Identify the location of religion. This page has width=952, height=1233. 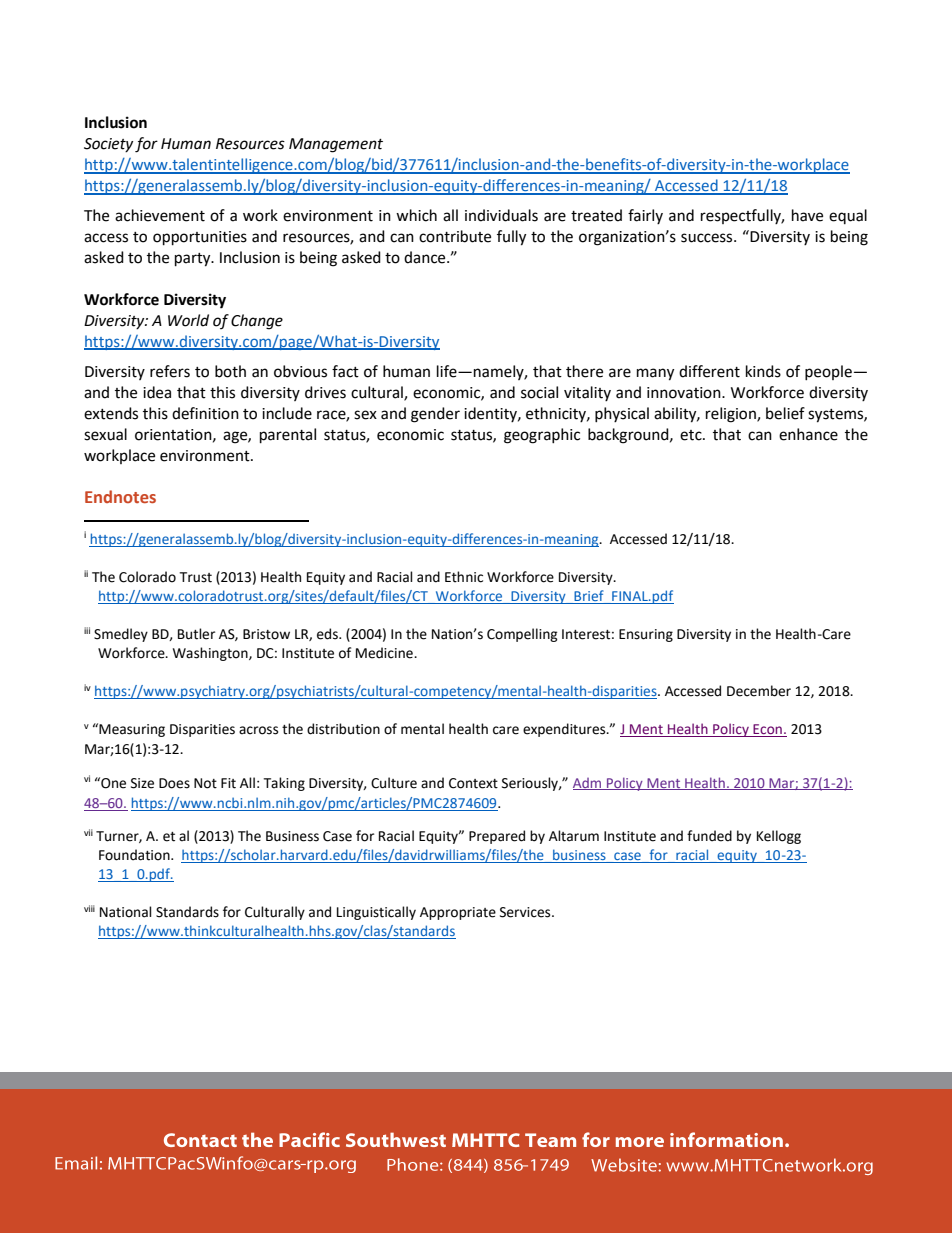
(732, 415).
